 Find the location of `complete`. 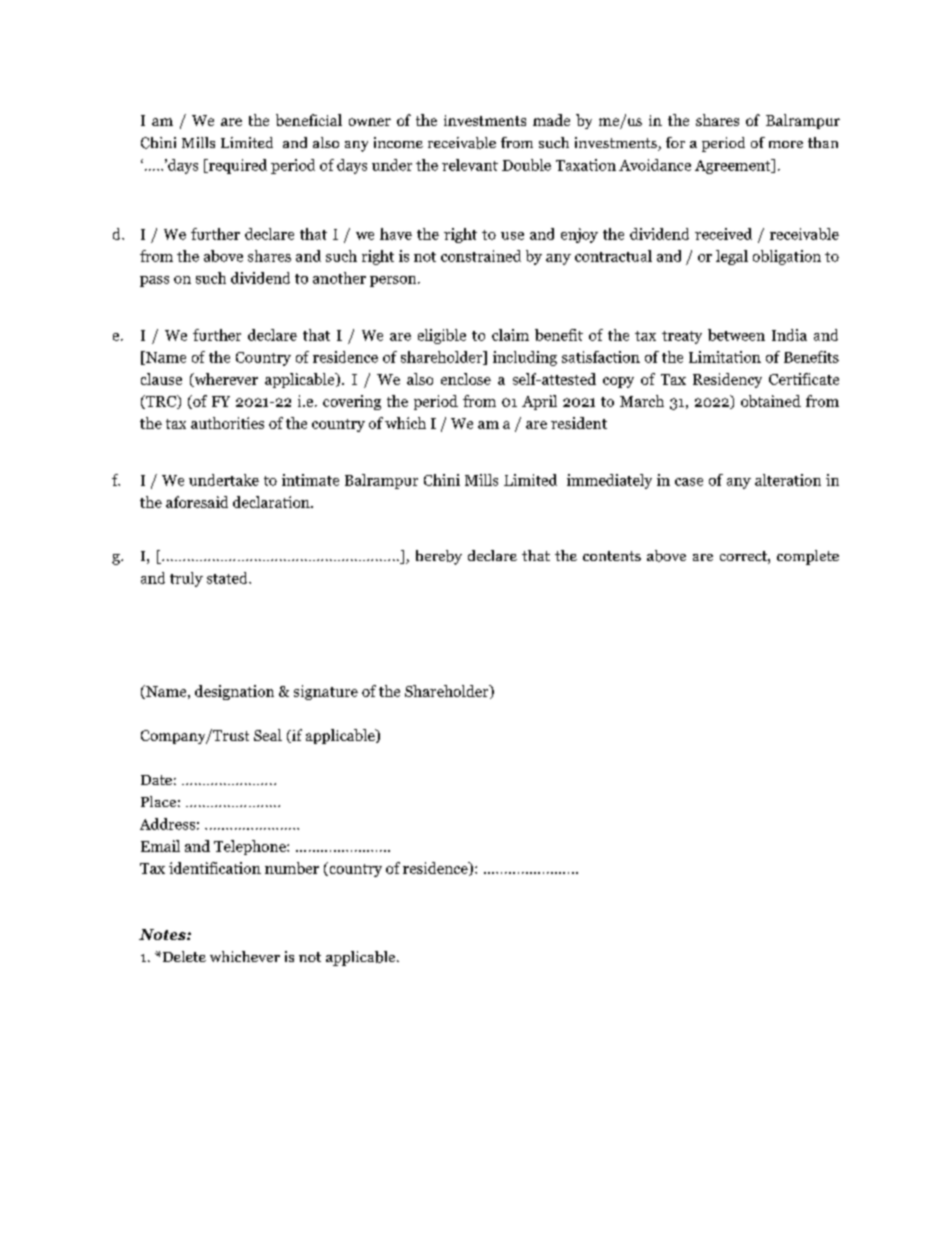

complete is located at coordinates (808, 557).
